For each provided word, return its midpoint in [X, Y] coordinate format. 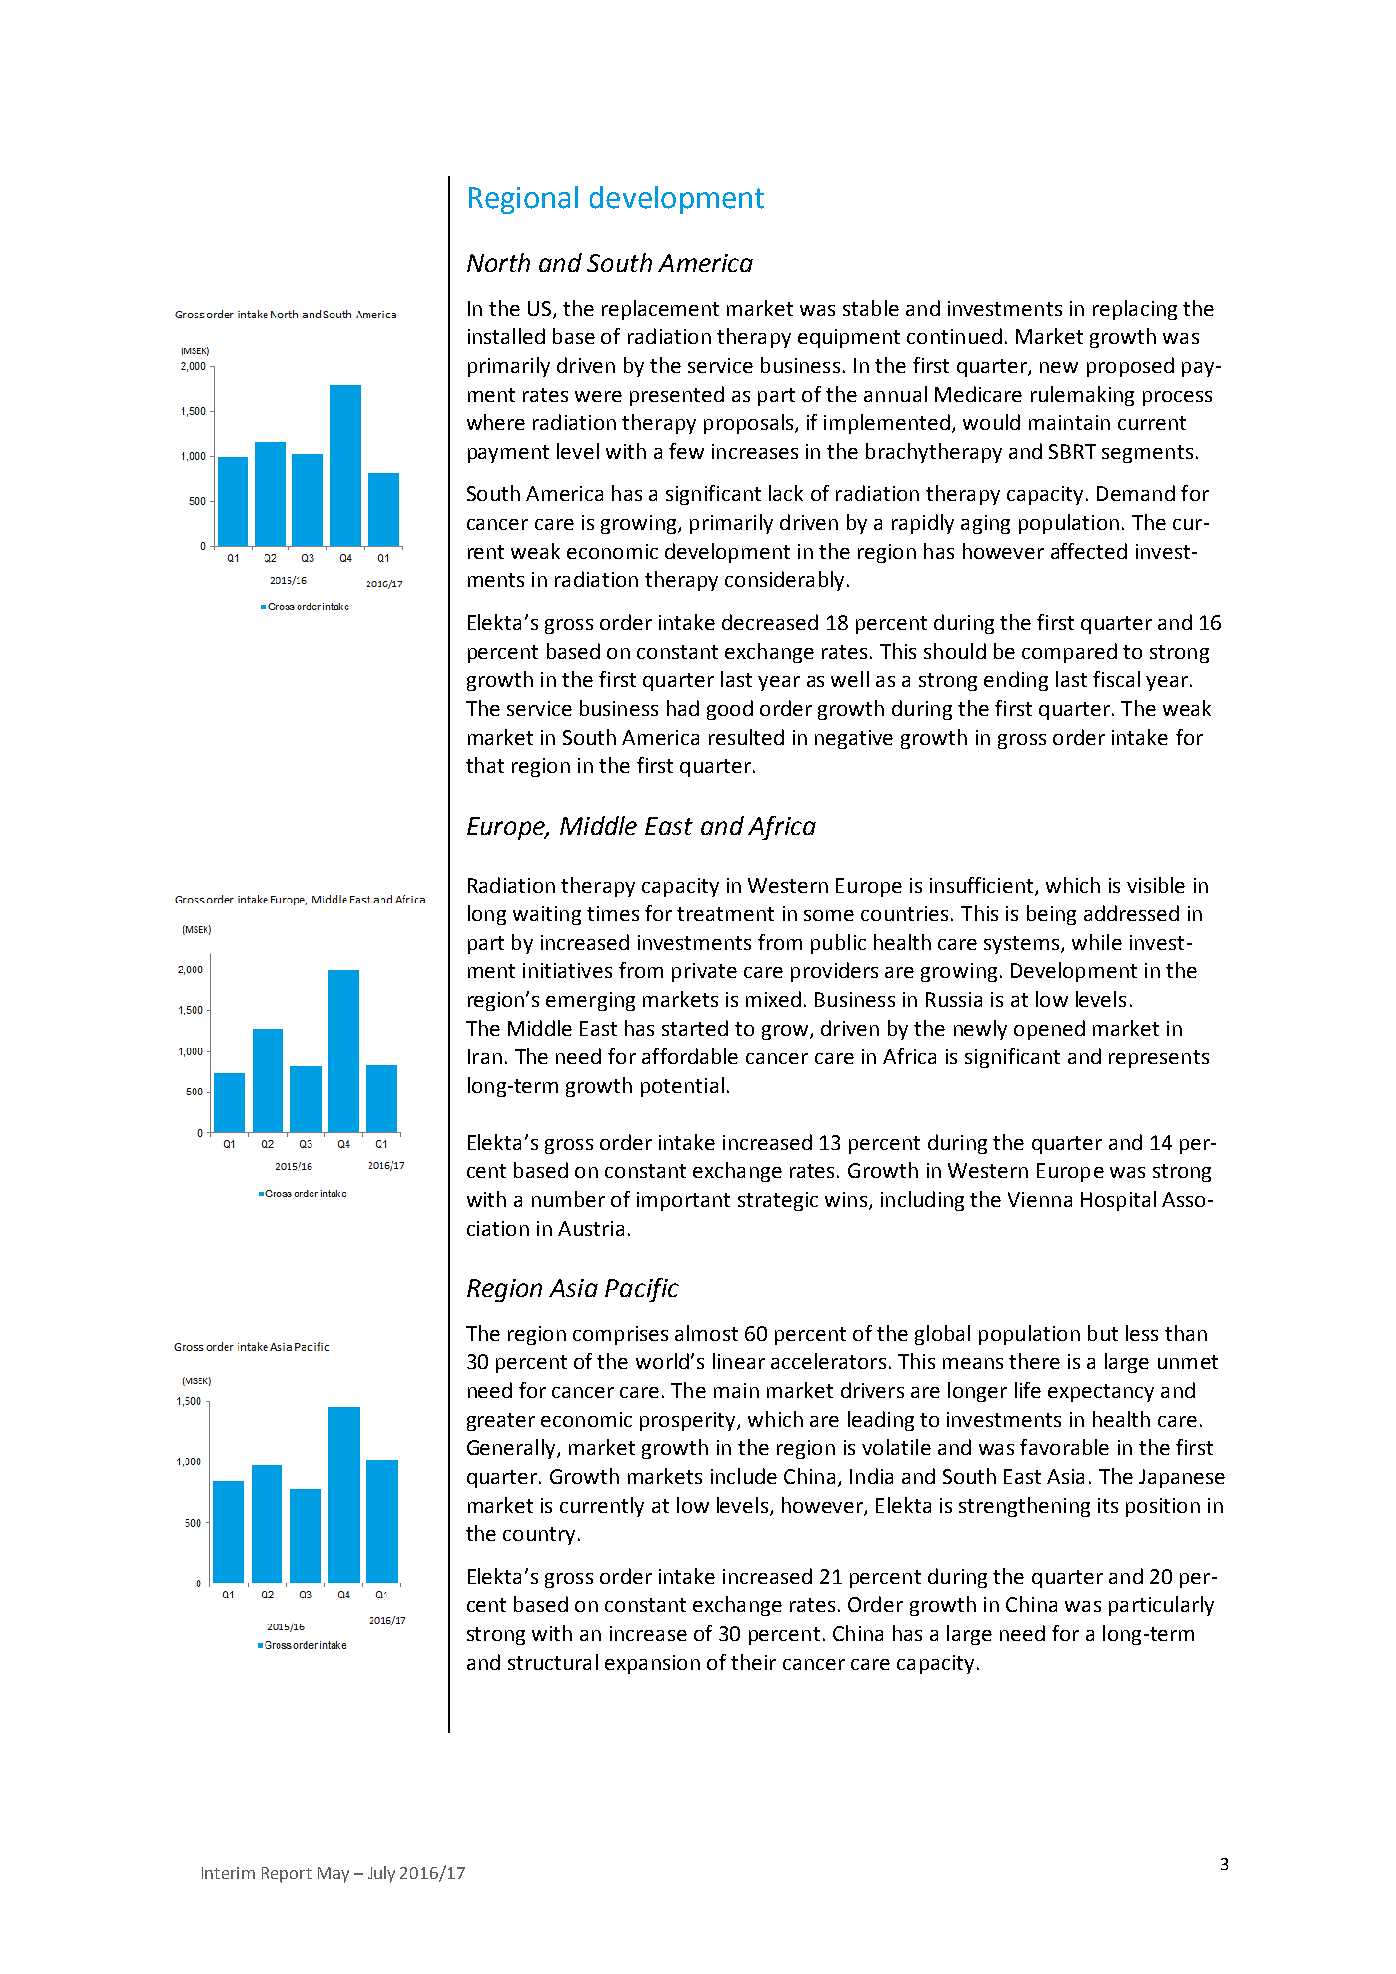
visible [1156, 885]
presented [677, 396]
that [485, 765]
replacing [1135, 310]
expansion [652, 1664]
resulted [746, 737]
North [498, 262]
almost [706, 1333]
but [1103, 1333]
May [333, 1875]
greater [501, 1422]
